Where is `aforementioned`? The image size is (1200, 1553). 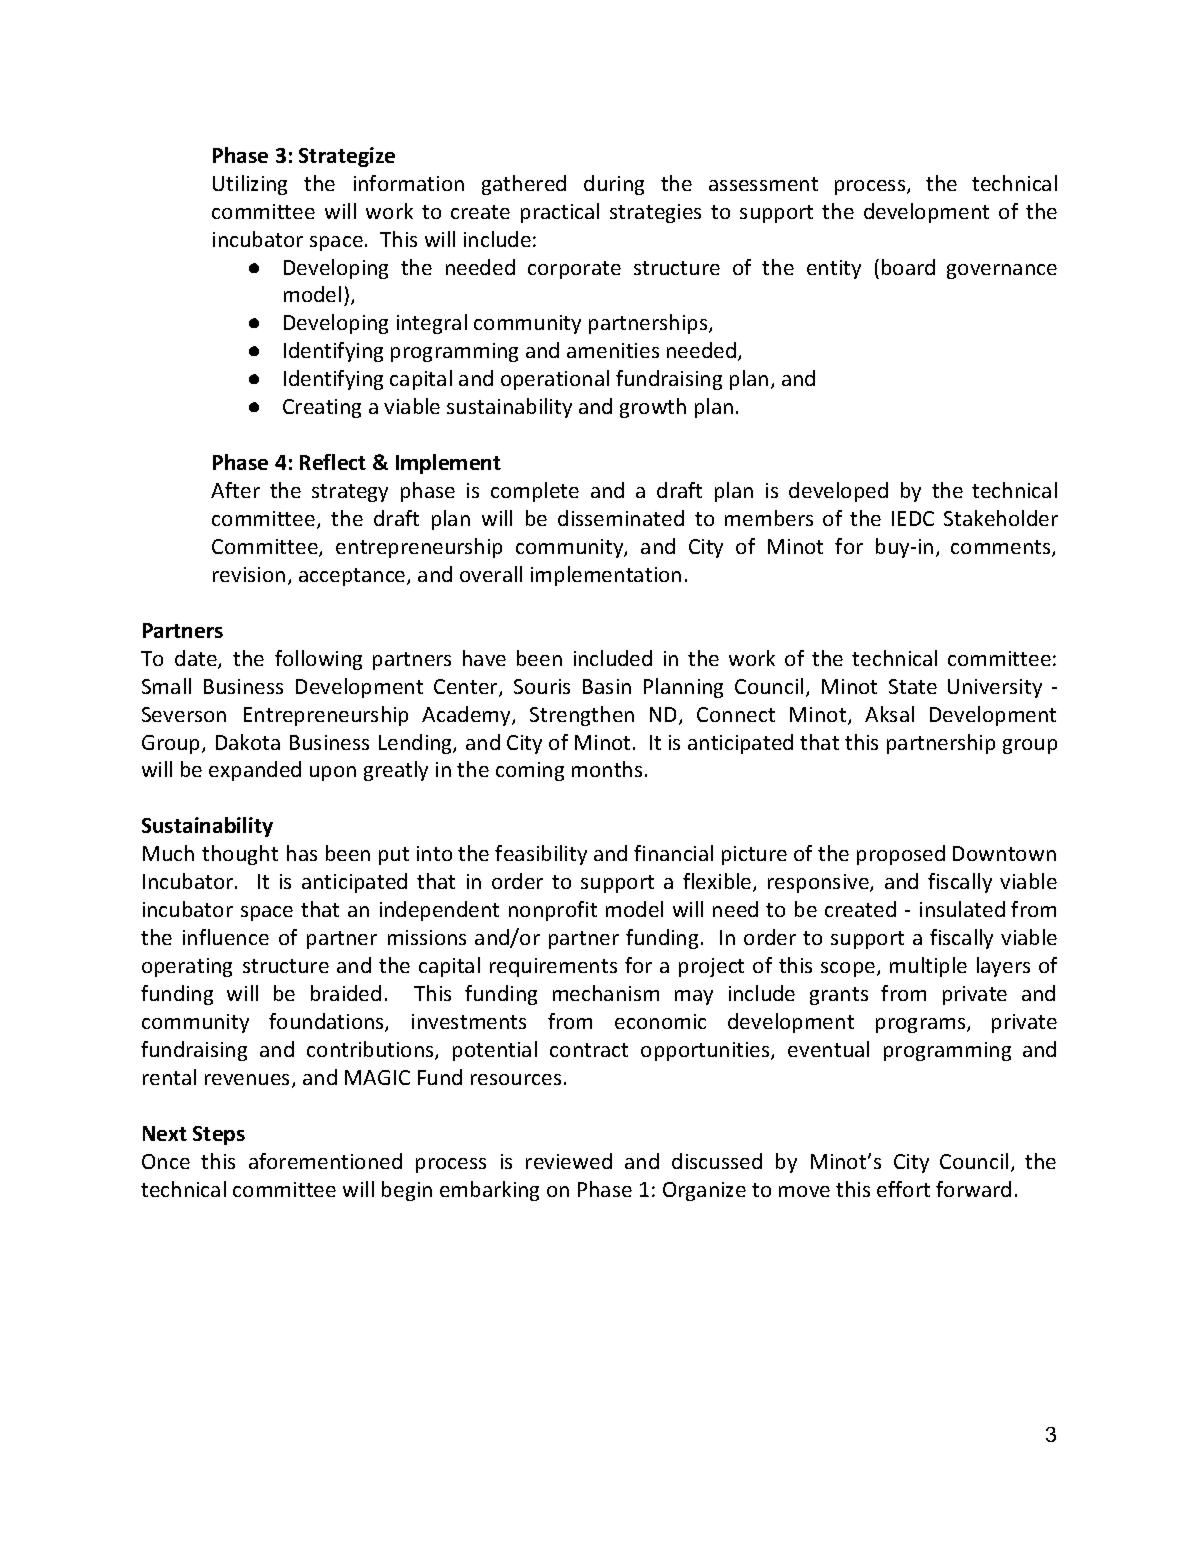
aforementioned is located at coordinates (325, 1161).
